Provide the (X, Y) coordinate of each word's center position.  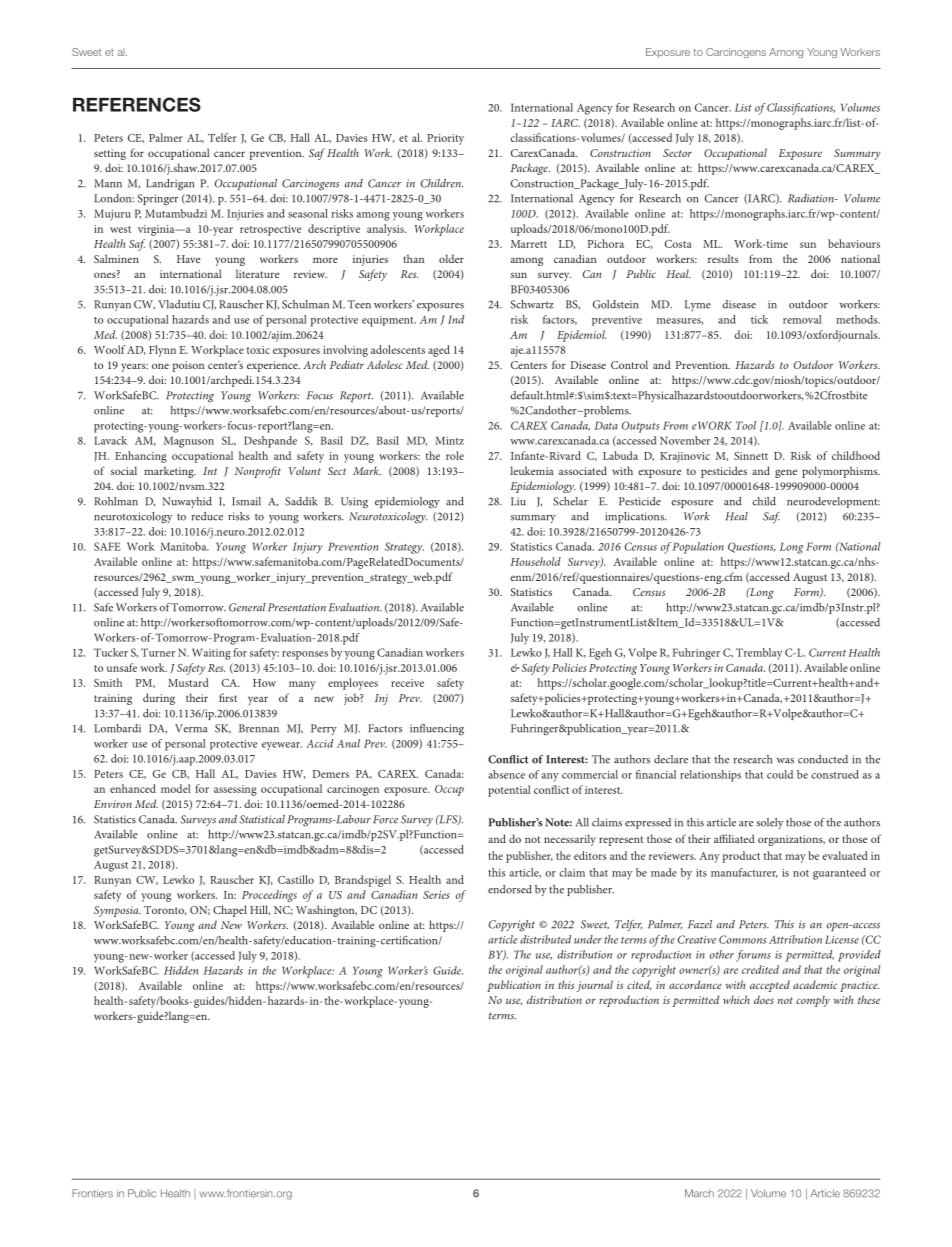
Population (698, 548)
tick (759, 319)
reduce (207, 516)
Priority (445, 139)
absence (506, 774)
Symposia (117, 911)
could (780, 774)
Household (536, 561)
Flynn (162, 351)
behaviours (854, 243)
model (176, 788)
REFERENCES (137, 104)
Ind (456, 319)
